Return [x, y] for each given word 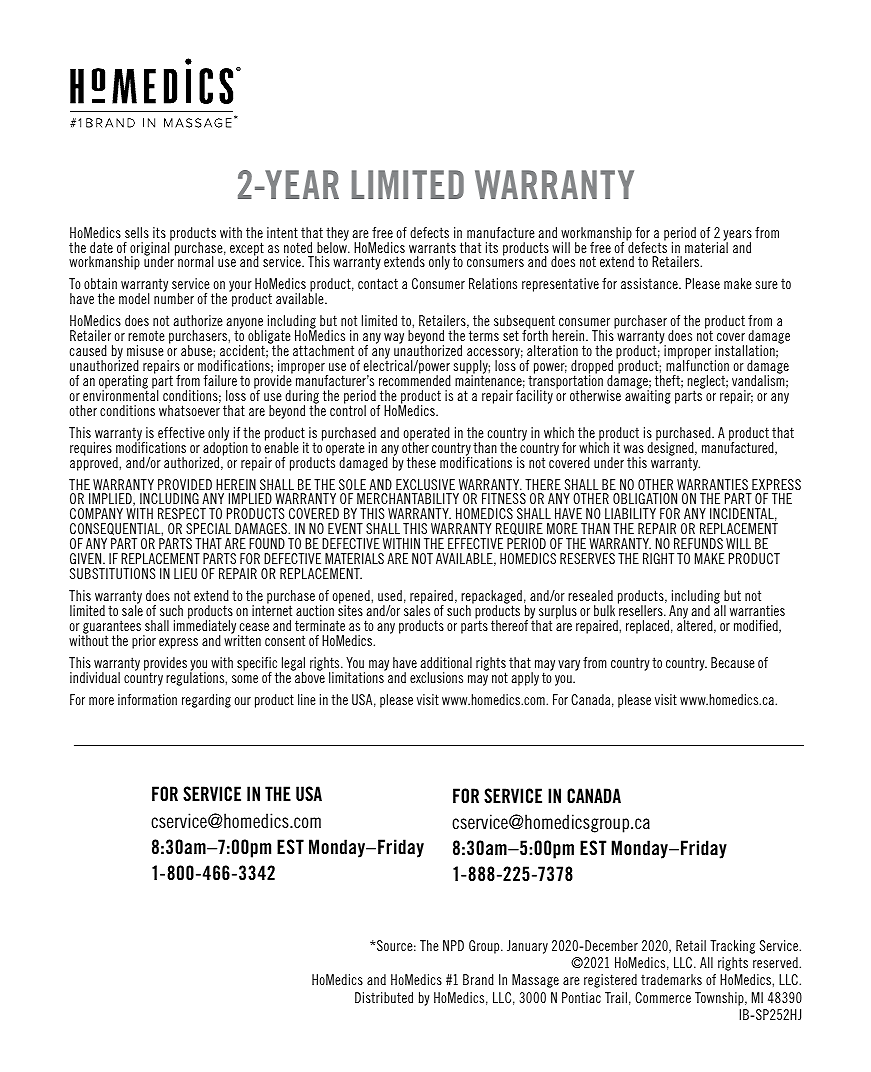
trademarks [671, 979]
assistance [650, 283]
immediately [206, 627]
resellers [641, 609]
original [151, 249]
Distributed [384, 997]
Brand [478, 979]
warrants [432, 247]
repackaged [491, 598]
